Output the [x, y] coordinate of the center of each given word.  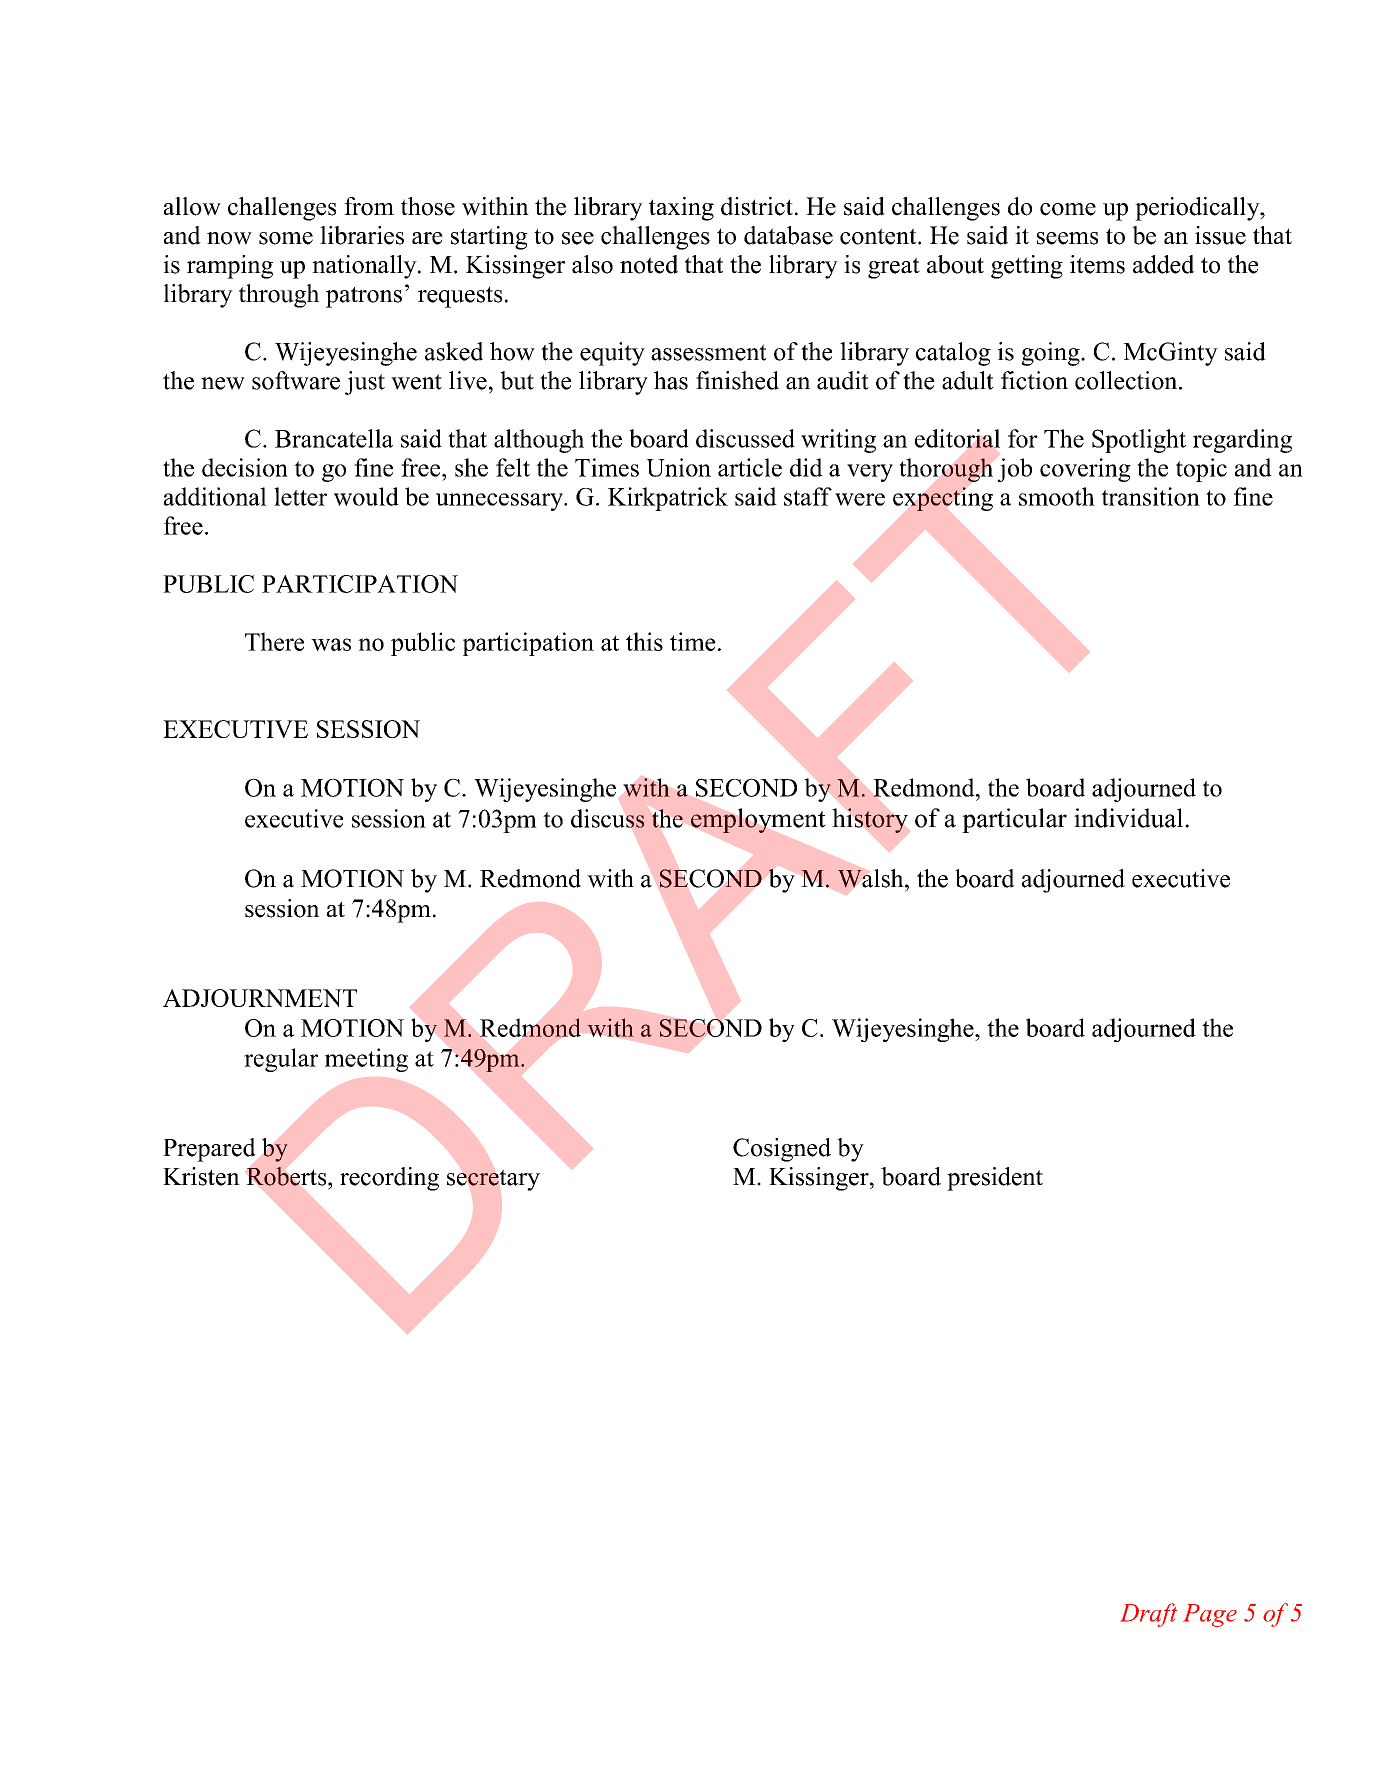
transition [1150, 496]
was [331, 644]
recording [389, 1179]
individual [1130, 818]
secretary [493, 1180]
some [286, 238]
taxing [681, 209]
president [995, 1179]
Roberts [287, 1176]
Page [1210, 1615]
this [644, 641]
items [1097, 264]
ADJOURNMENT [260, 998]
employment [758, 820]
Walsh [872, 878]
